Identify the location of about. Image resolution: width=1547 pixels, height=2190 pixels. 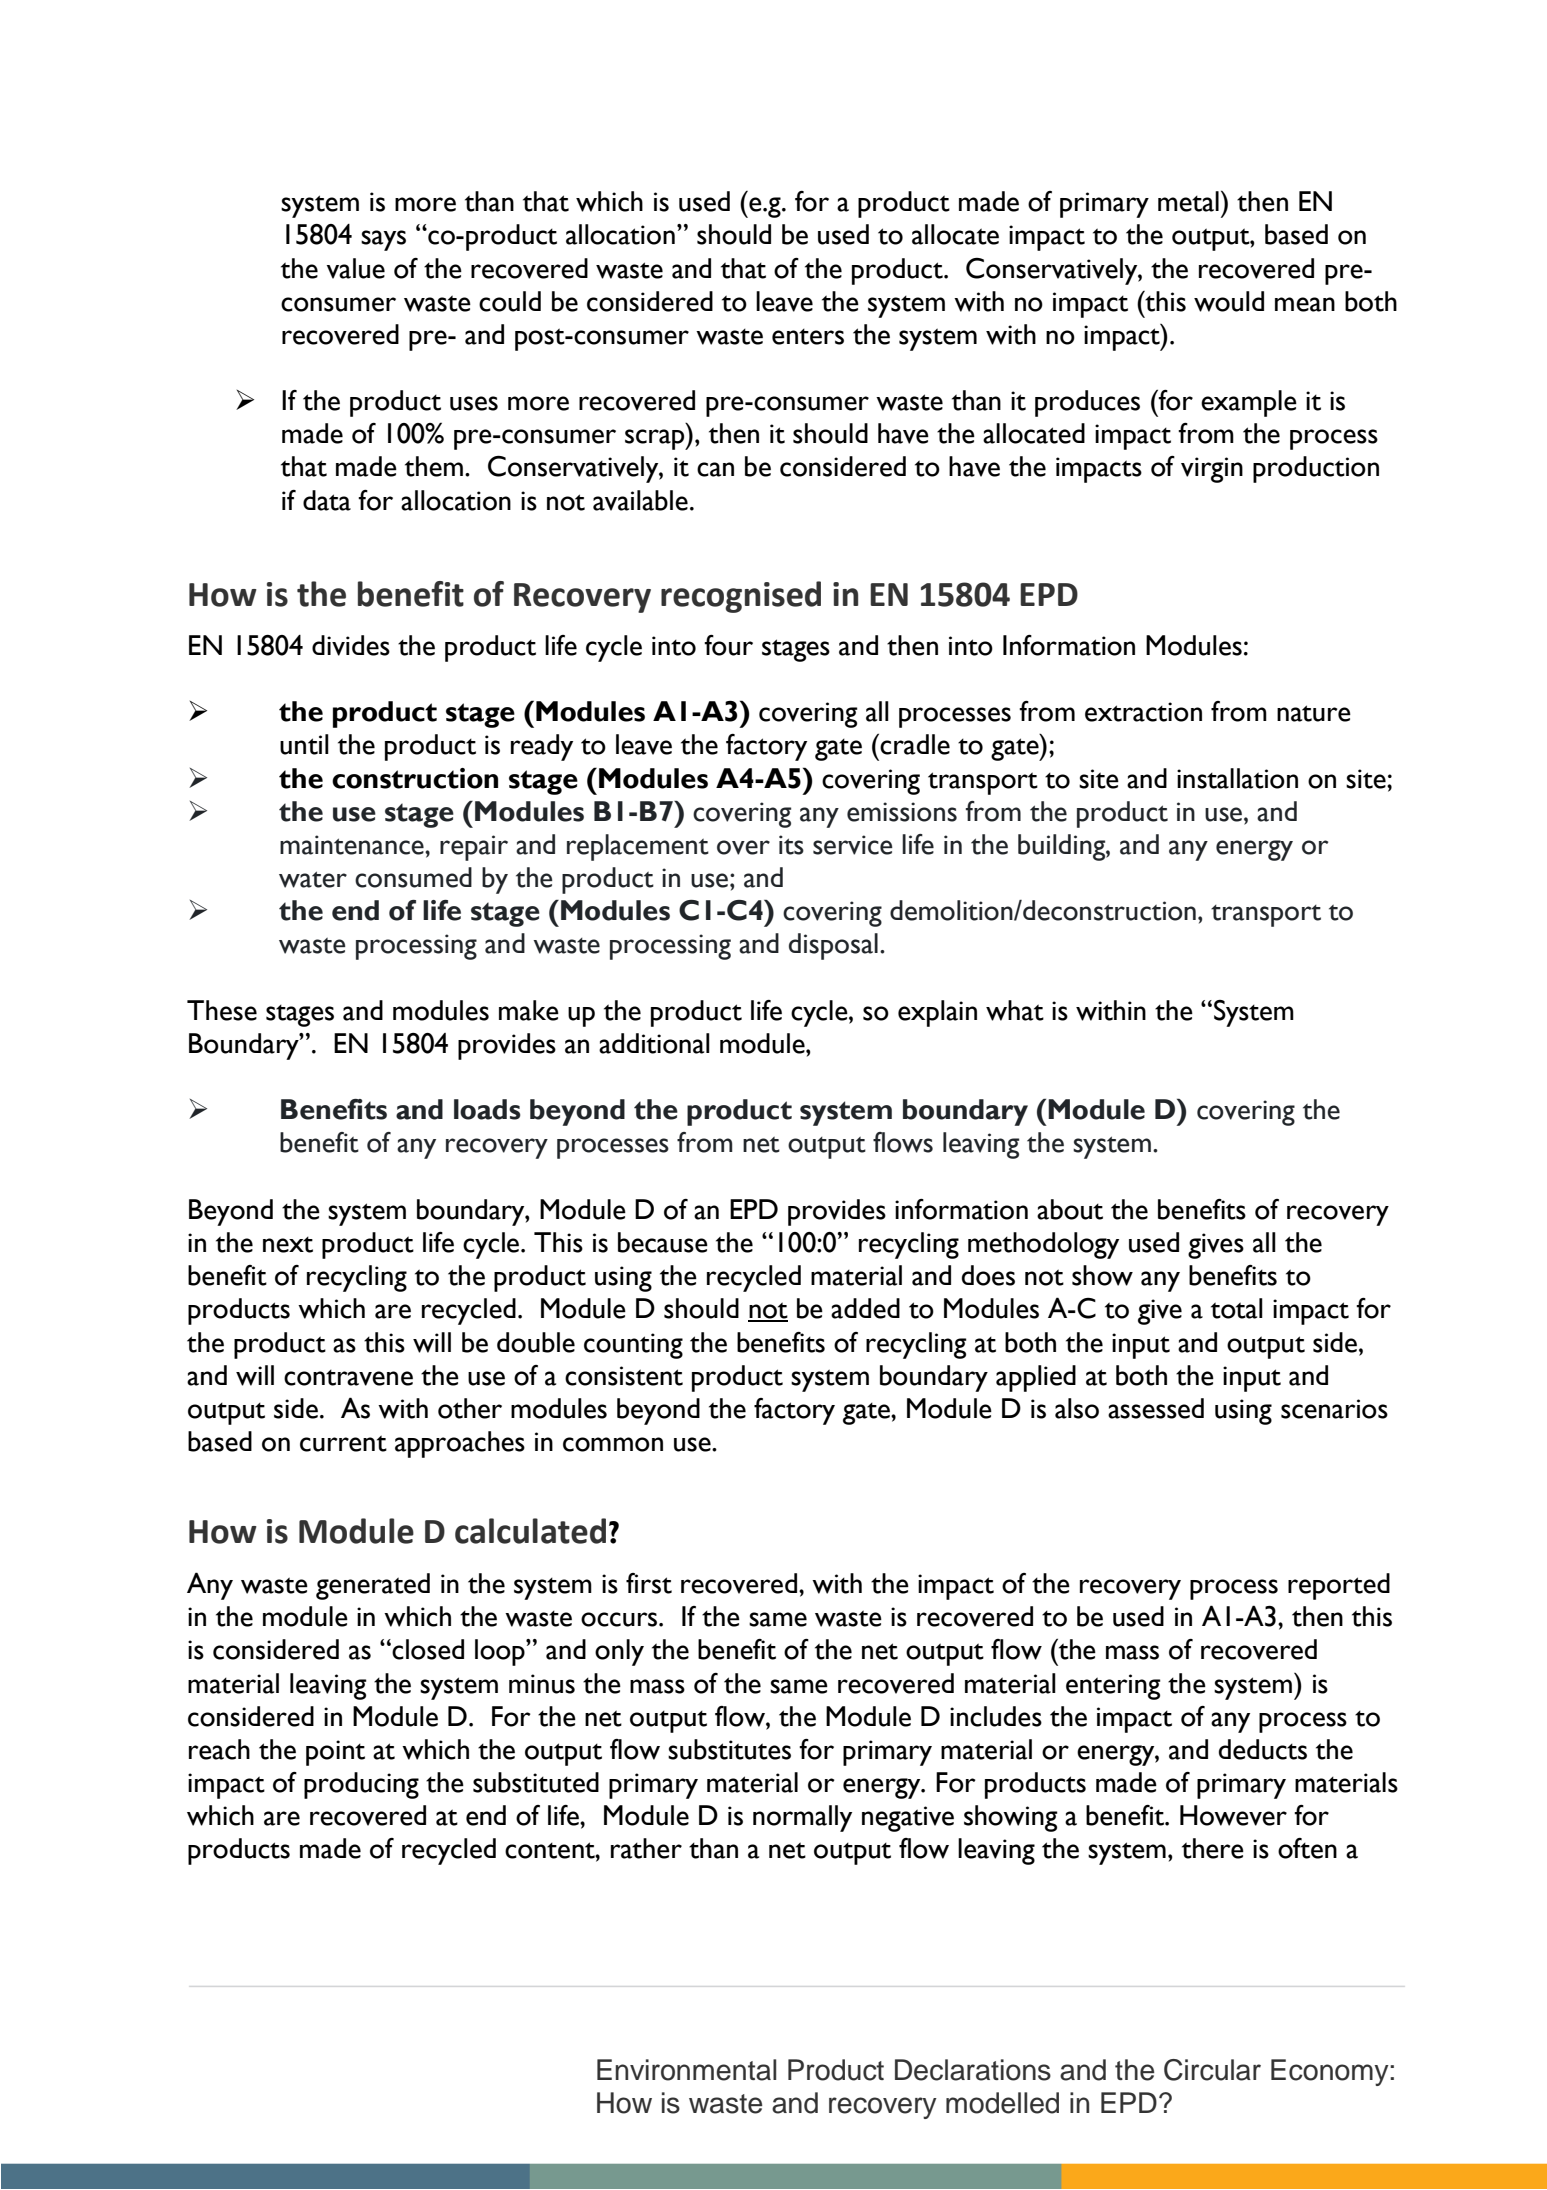
(1070, 1209).
